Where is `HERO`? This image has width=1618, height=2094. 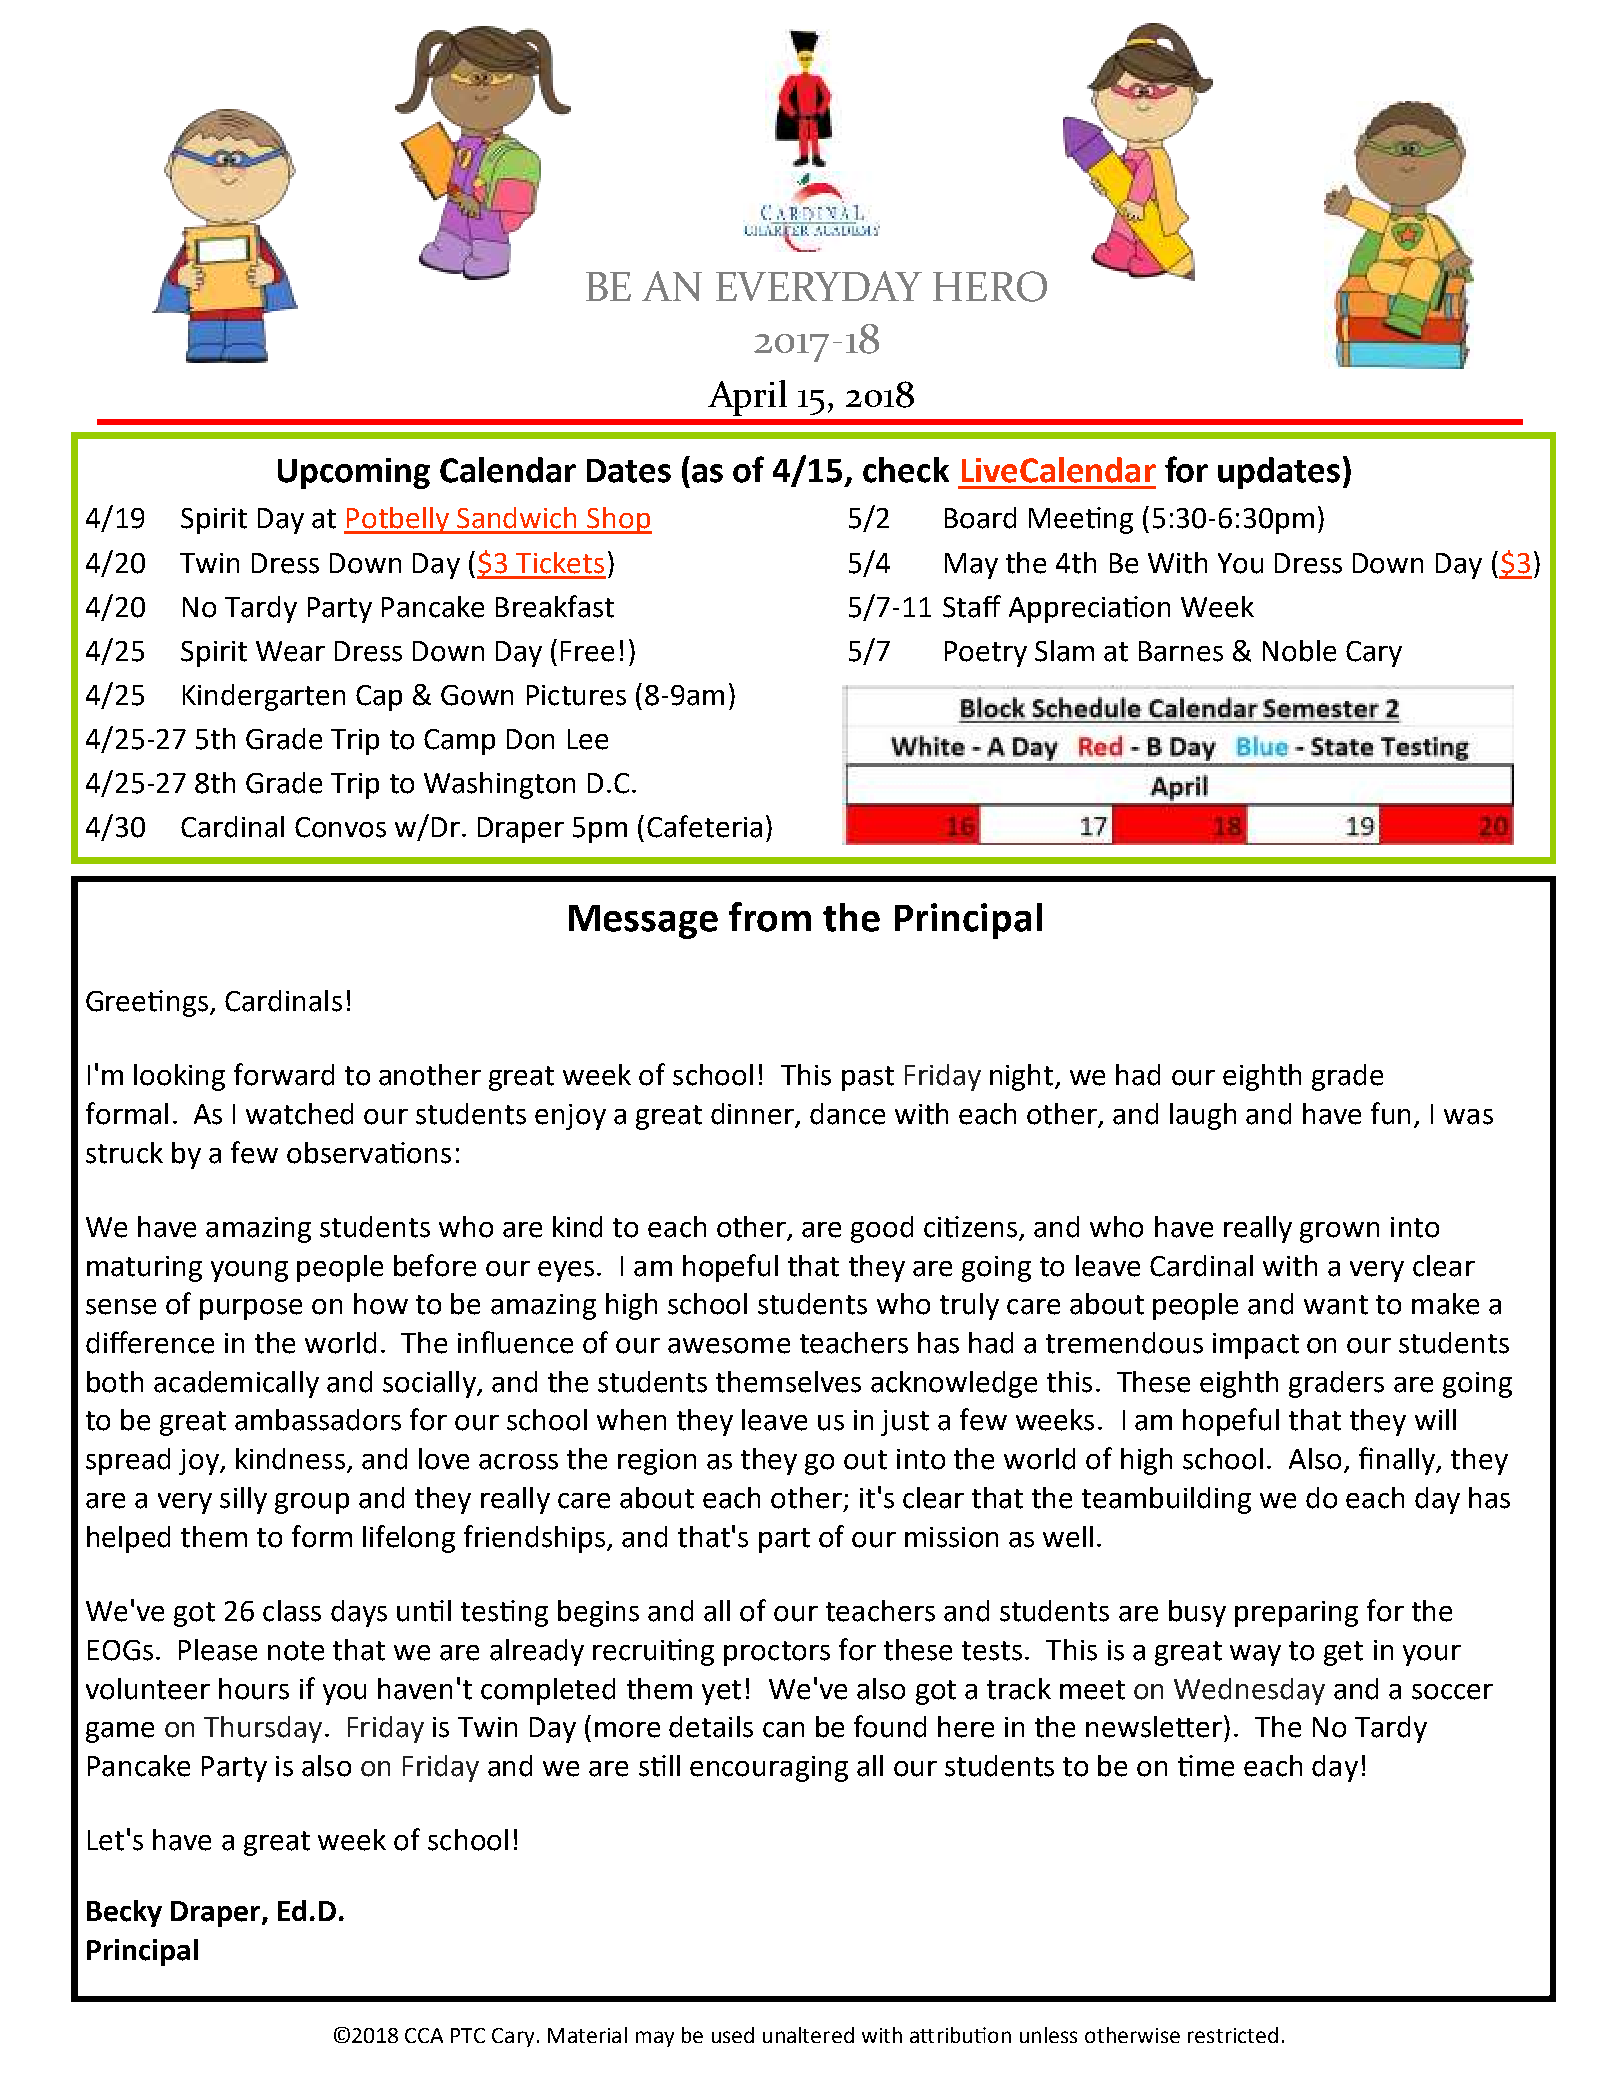 HERO is located at coordinates (990, 286).
